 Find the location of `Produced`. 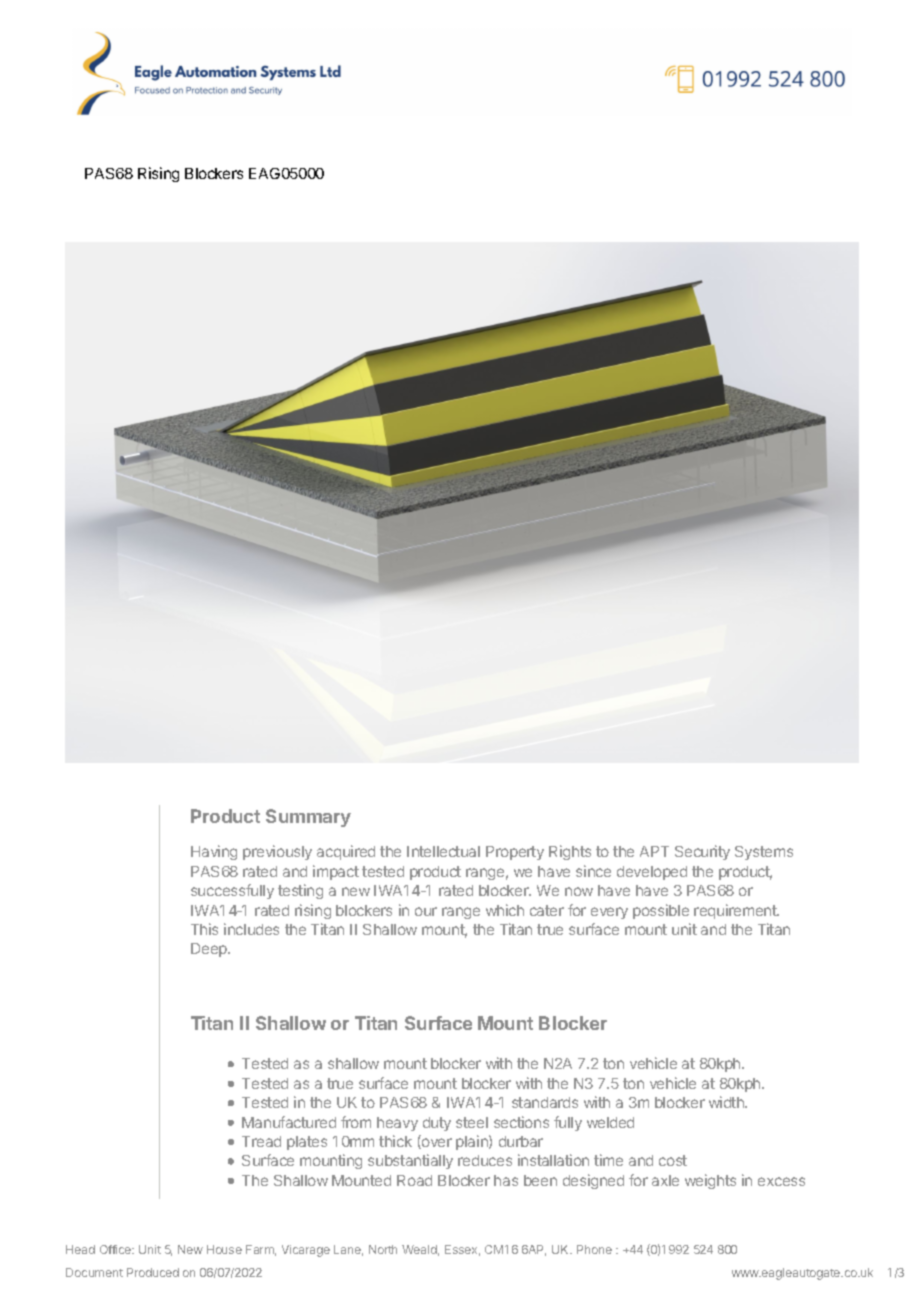

Produced is located at coordinates (153, 1272).
